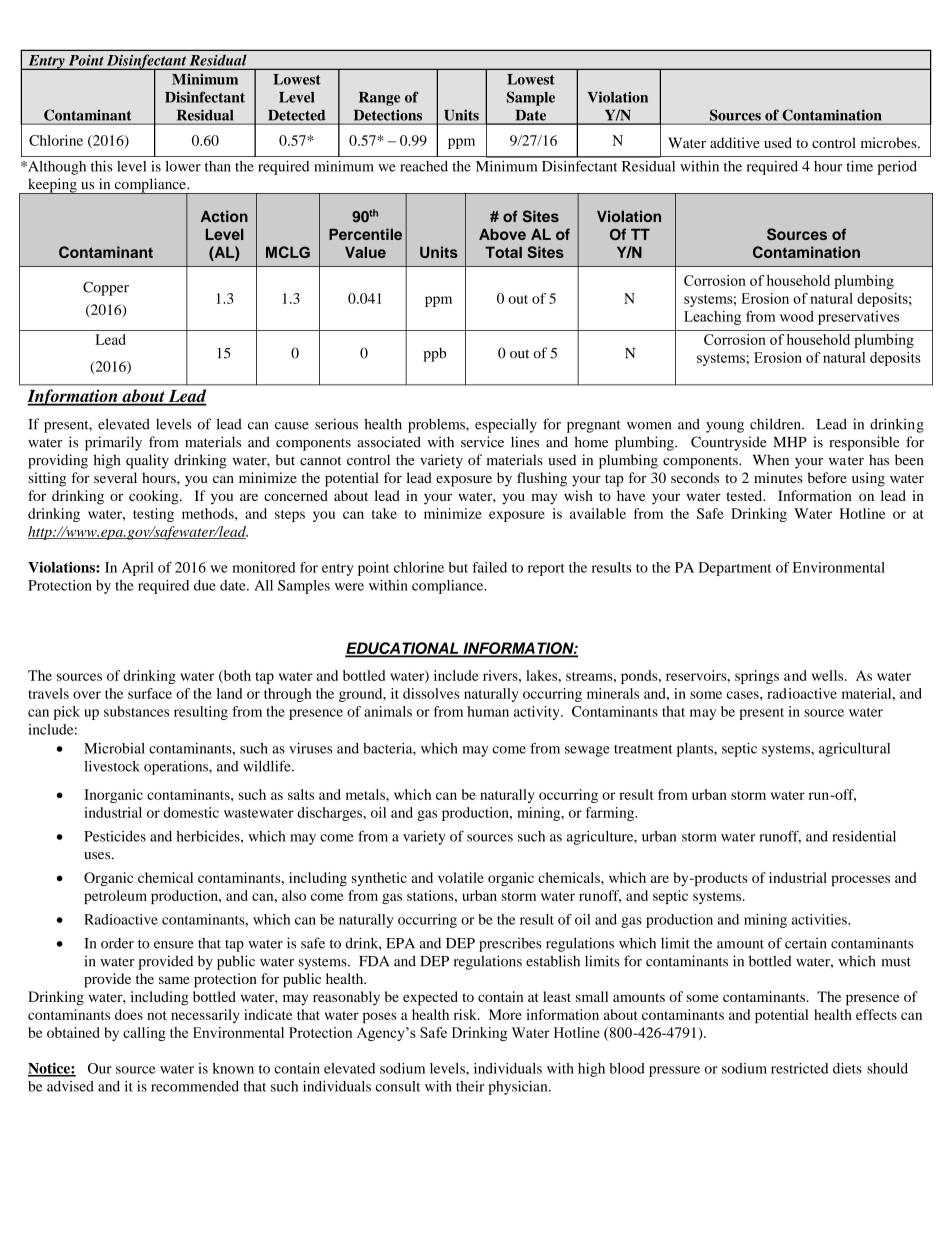 This screenshot has height=1233, width=952. Describe the element at coordinates (489, 567) in the screenshot. I see `failed` at that location.
